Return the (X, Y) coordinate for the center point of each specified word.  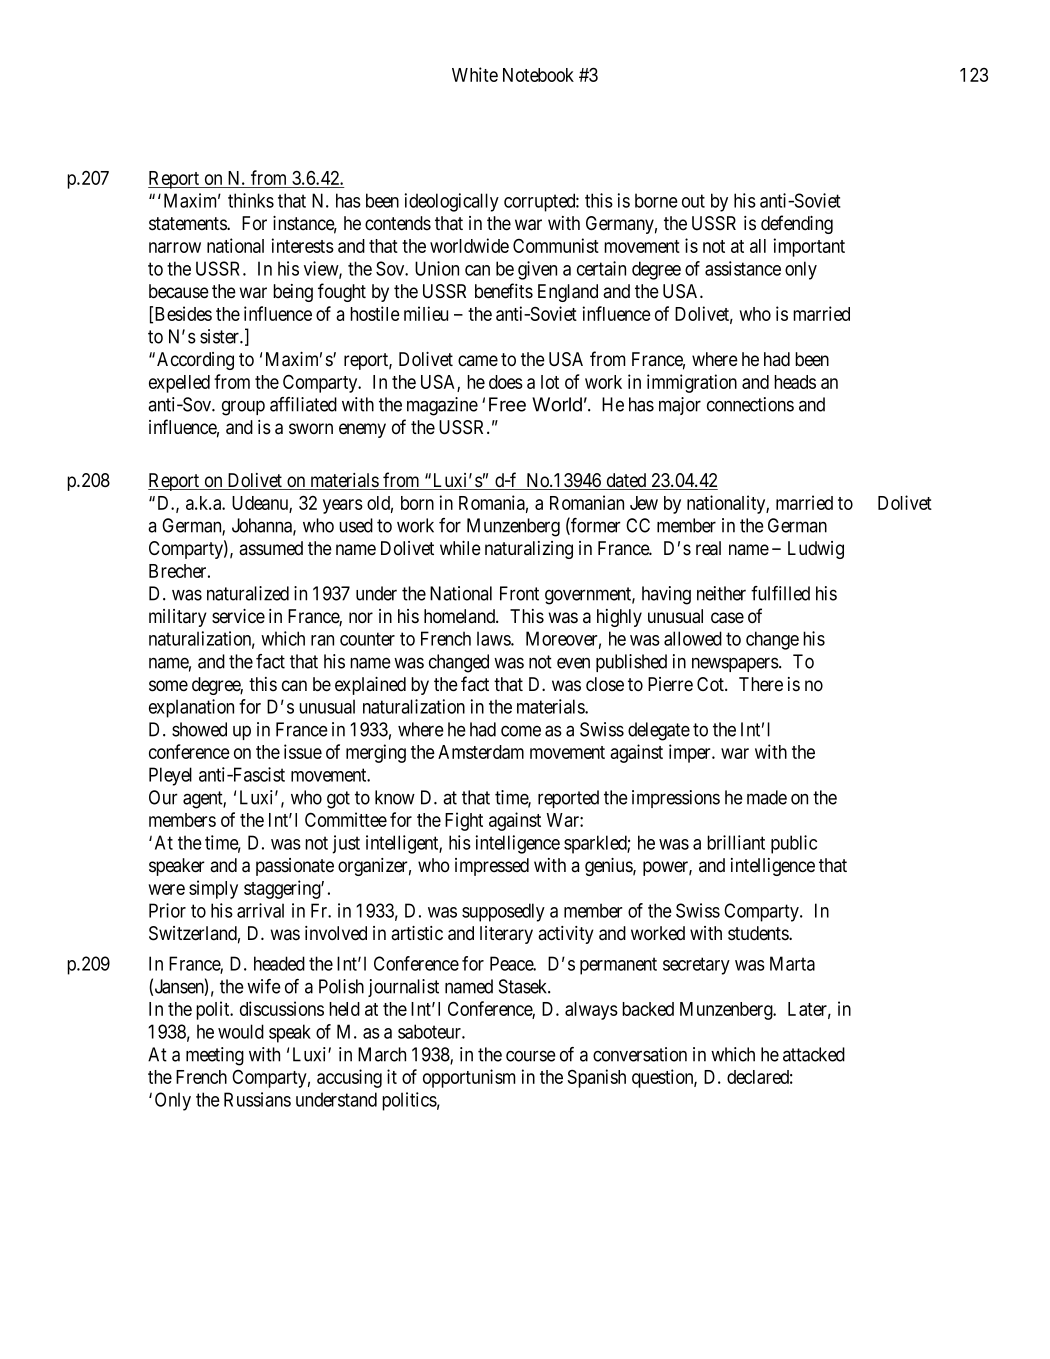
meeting (215, 1056)
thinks (251, 200)
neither (721, 593)
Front (519, 593)
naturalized (248, 593)
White (475, 74)
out (693, 201)
